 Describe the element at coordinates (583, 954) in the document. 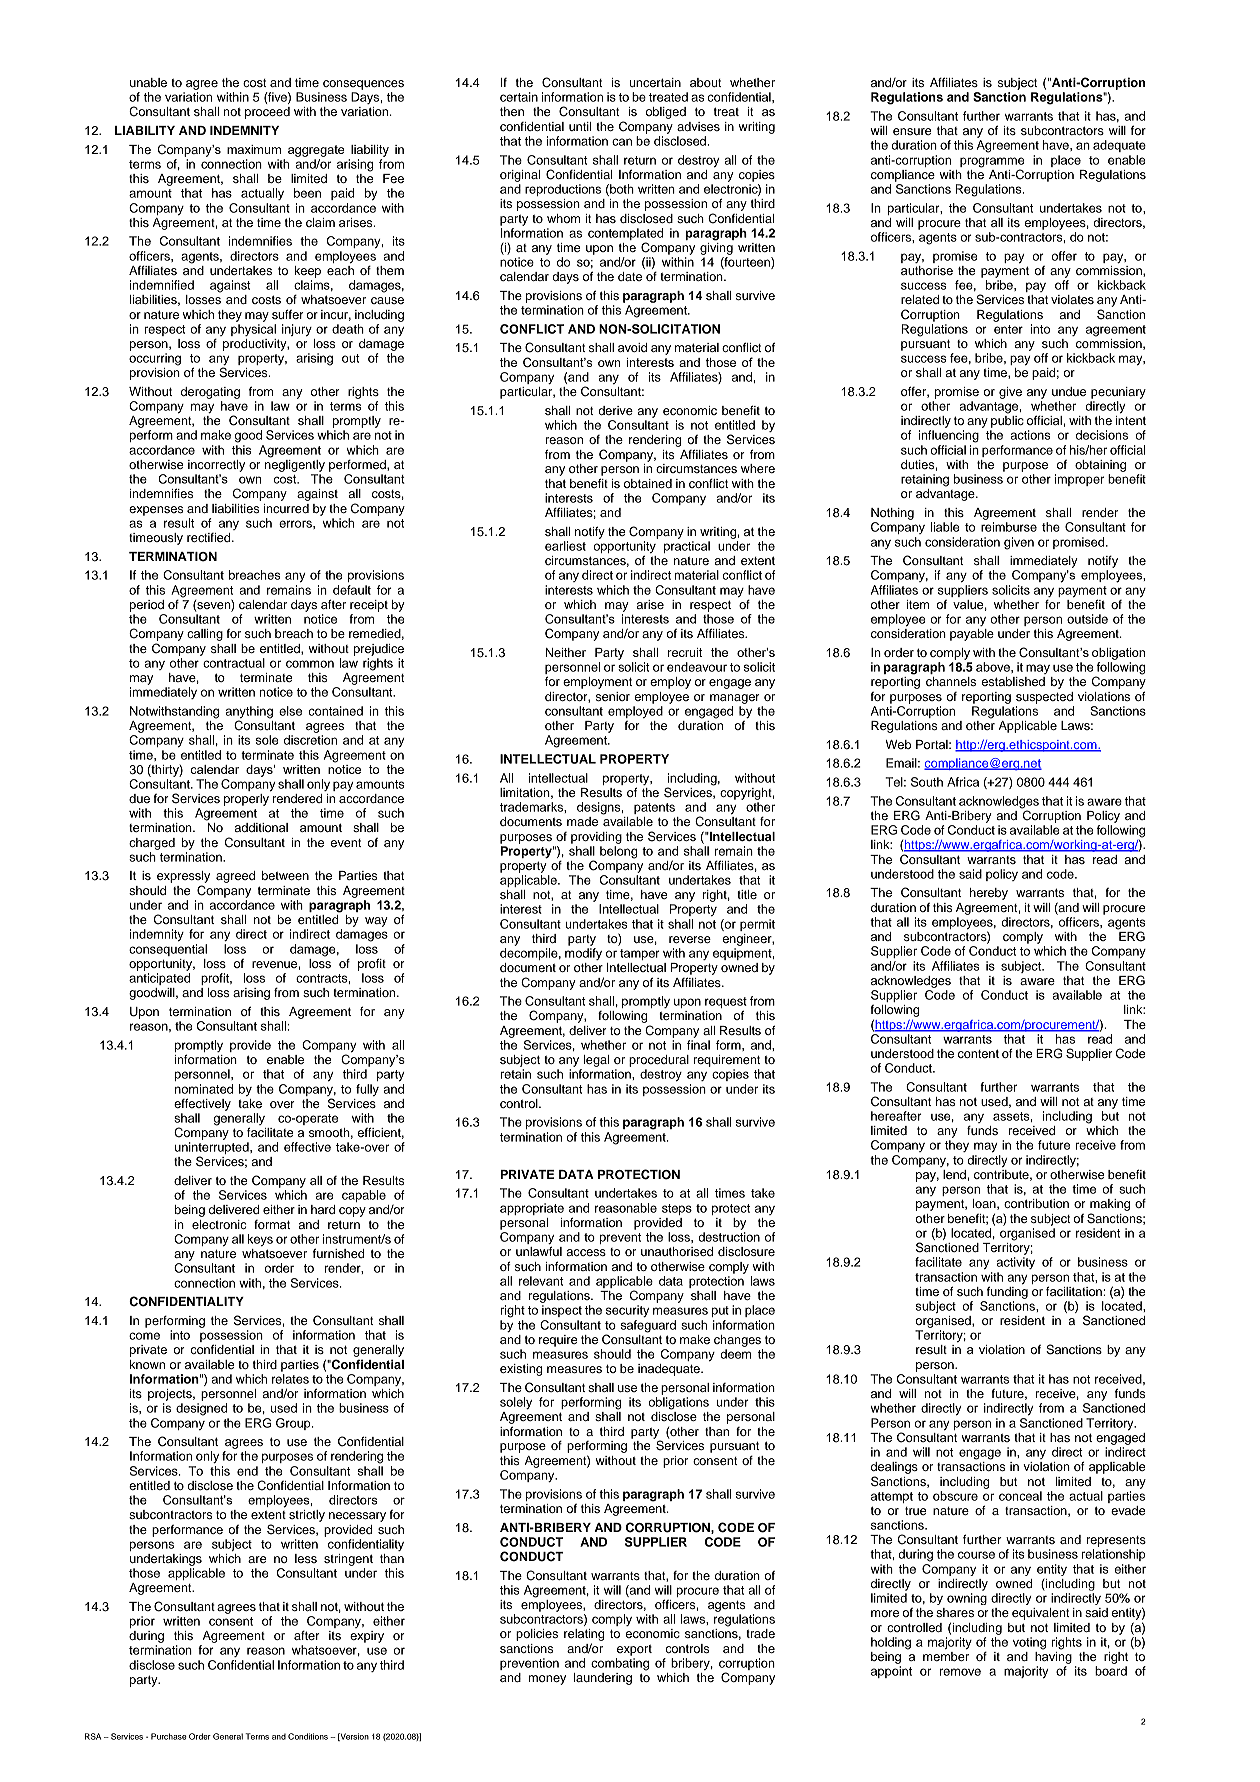

I see `modify` at that location.
